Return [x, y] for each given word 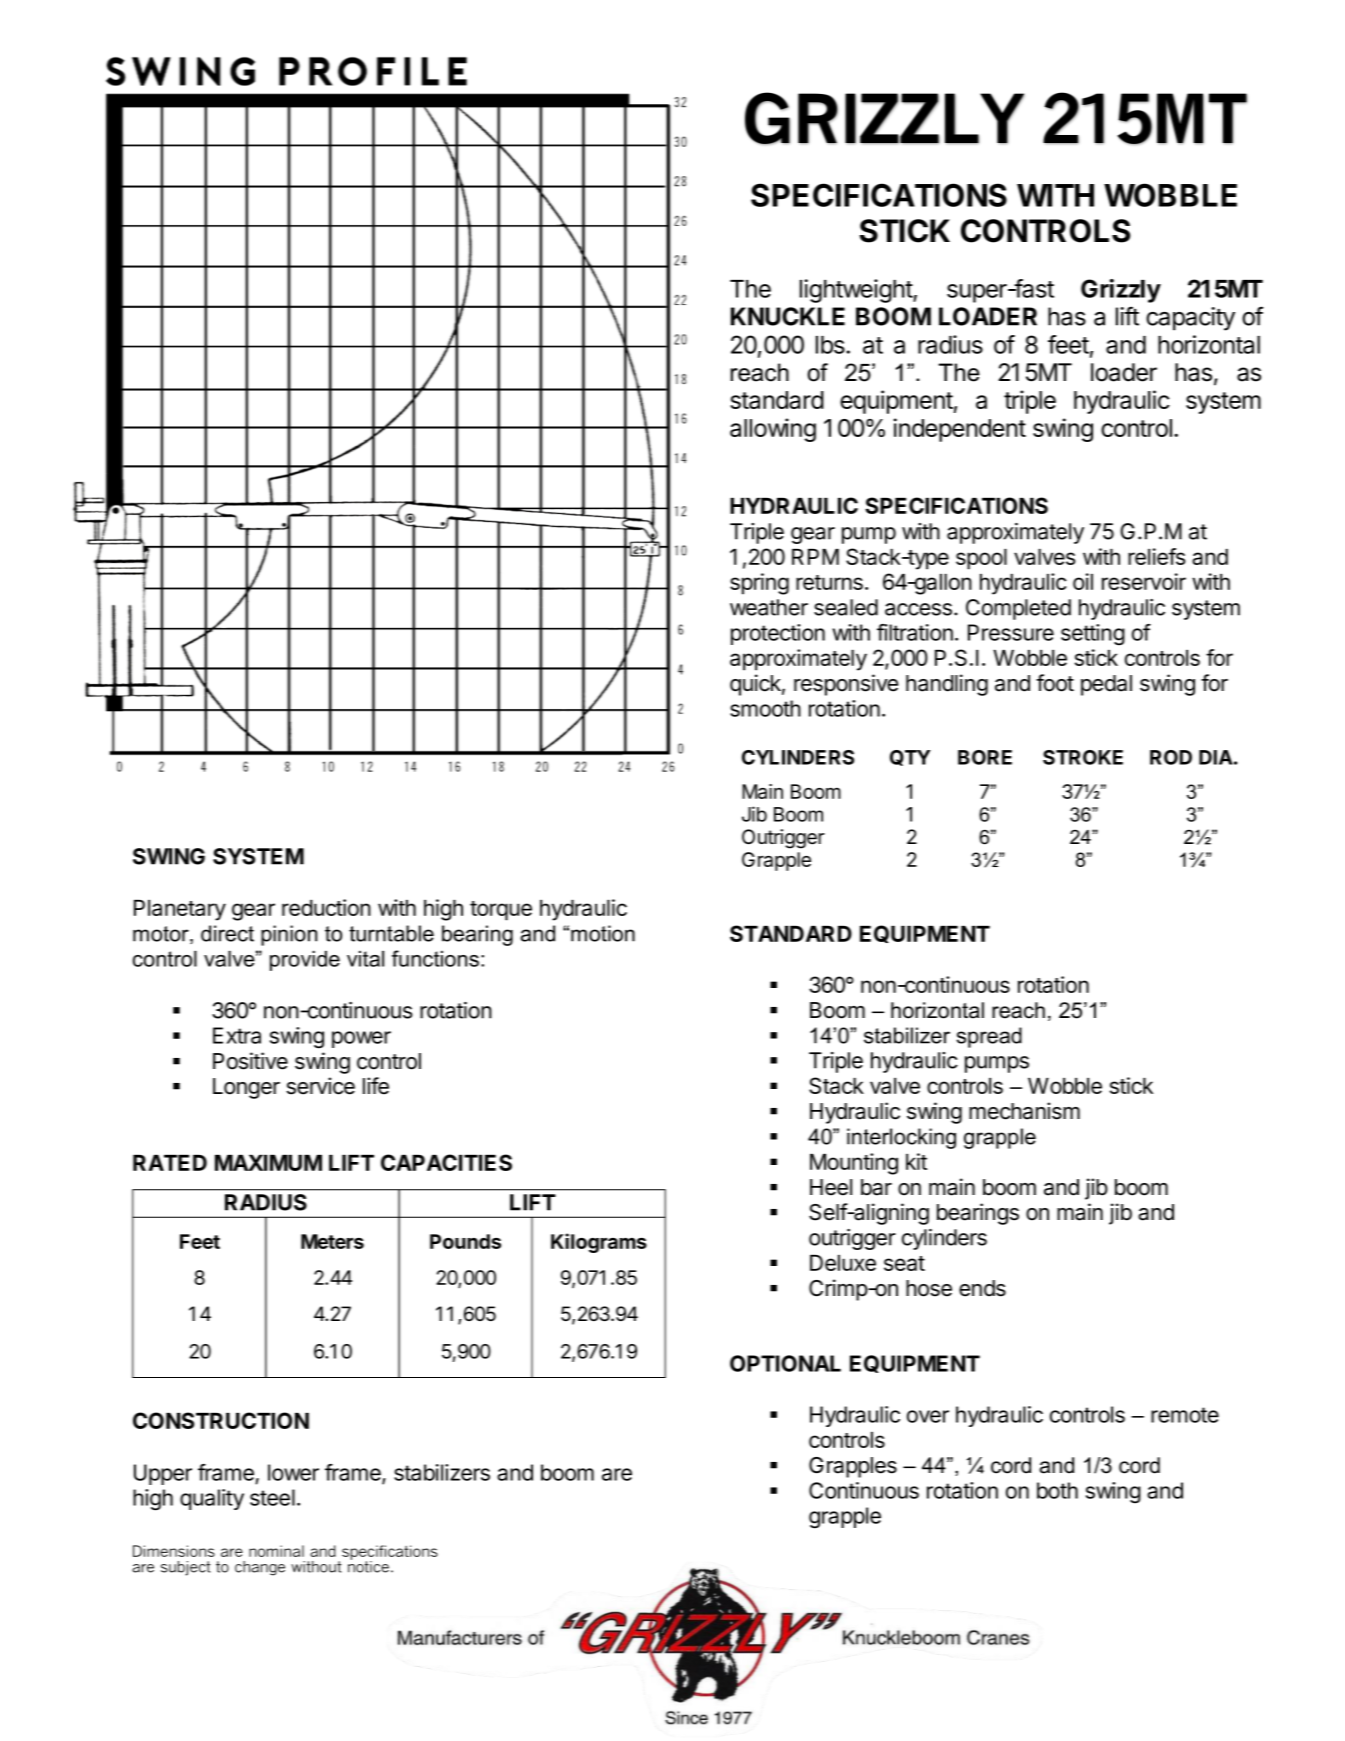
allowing [773, 430]
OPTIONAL [785, 1363]
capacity [1190, 319]
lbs [831, 345]
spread [989, 1037]
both [1057, 1490]
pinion [289, 935]
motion [603, 933]
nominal [276, 1551]
